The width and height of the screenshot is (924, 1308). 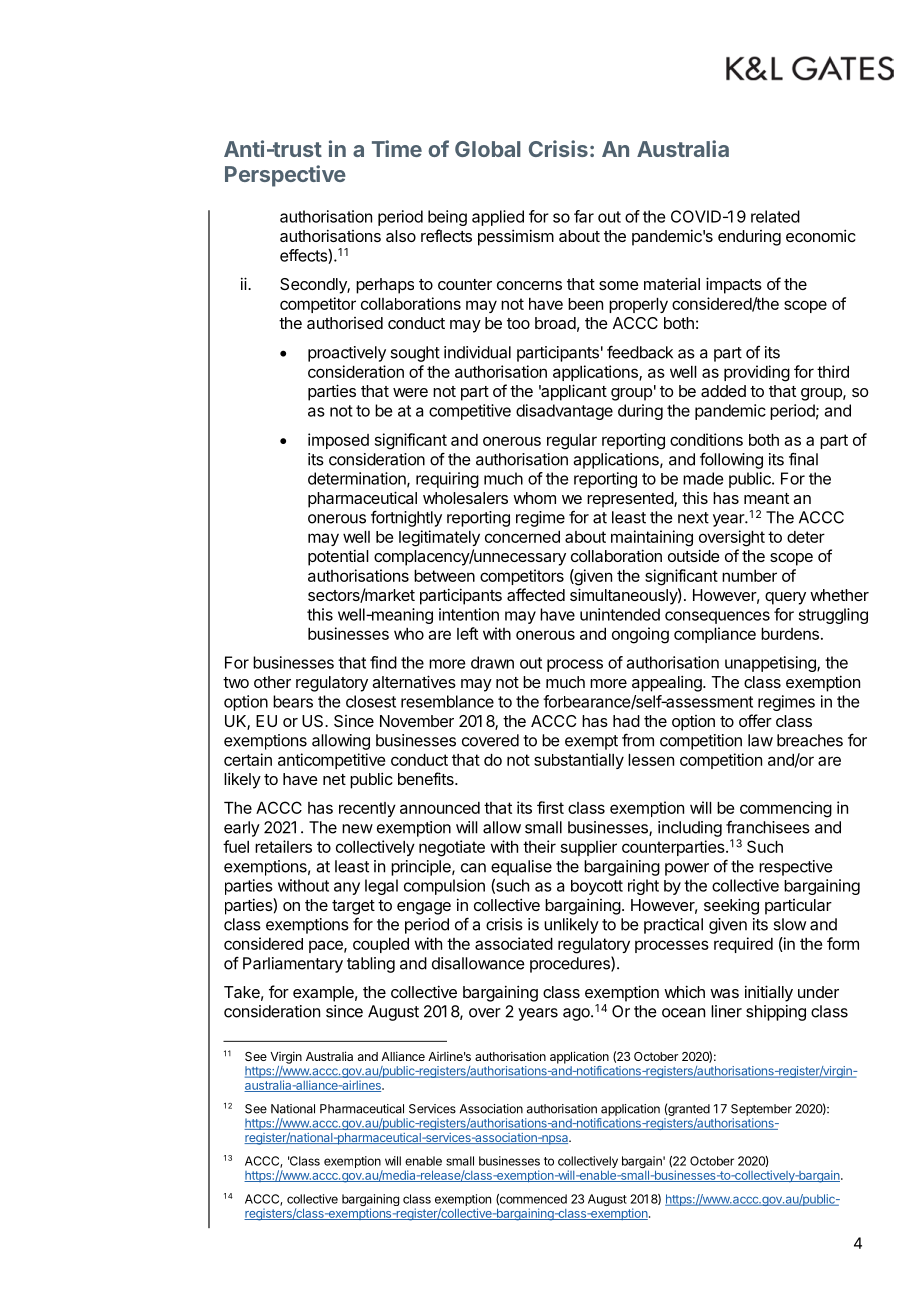 I want to click on burdens, so click(x=790, y=634).
